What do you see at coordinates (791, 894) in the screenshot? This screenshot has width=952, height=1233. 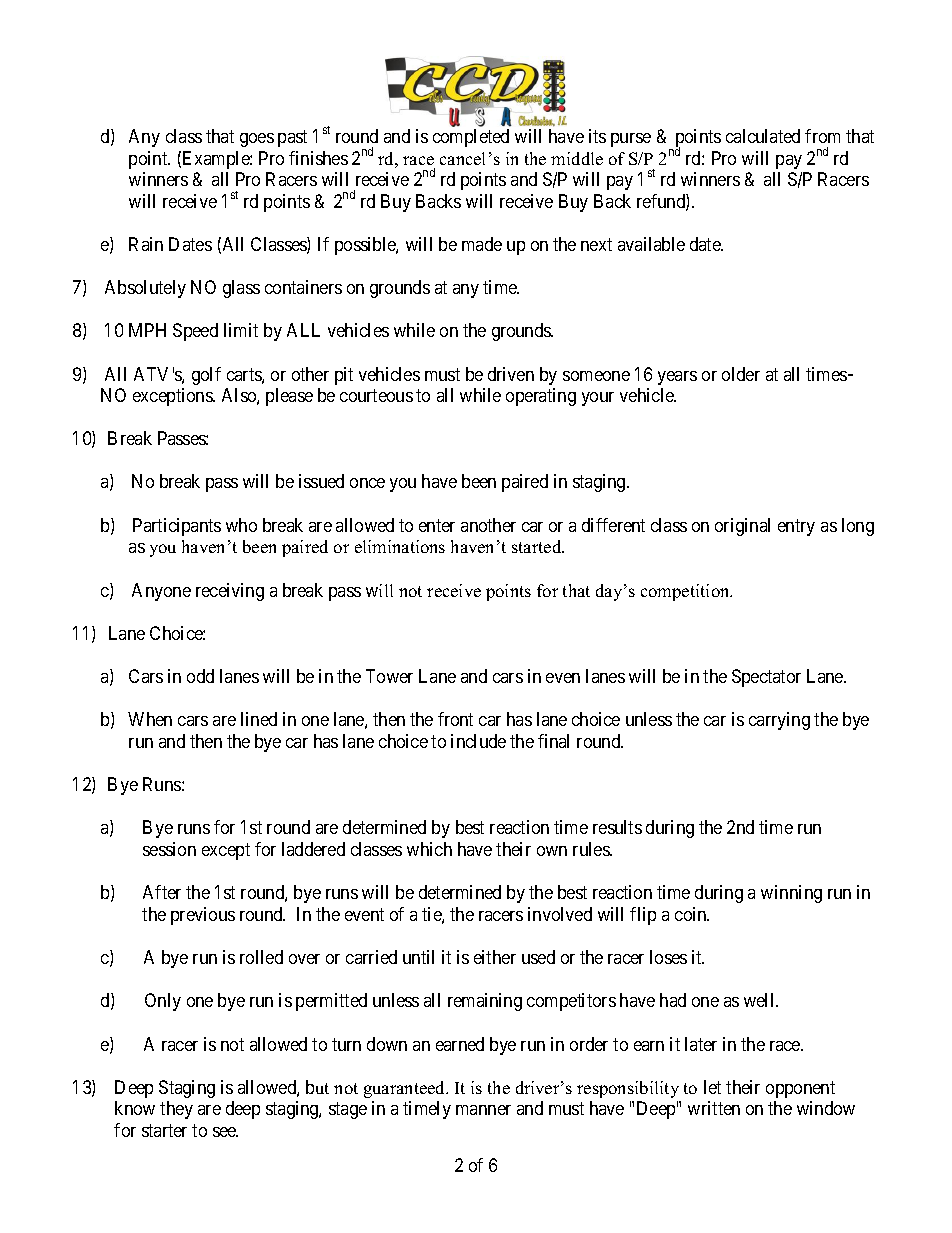 I see `winning` at bounding box center [791, 894].
